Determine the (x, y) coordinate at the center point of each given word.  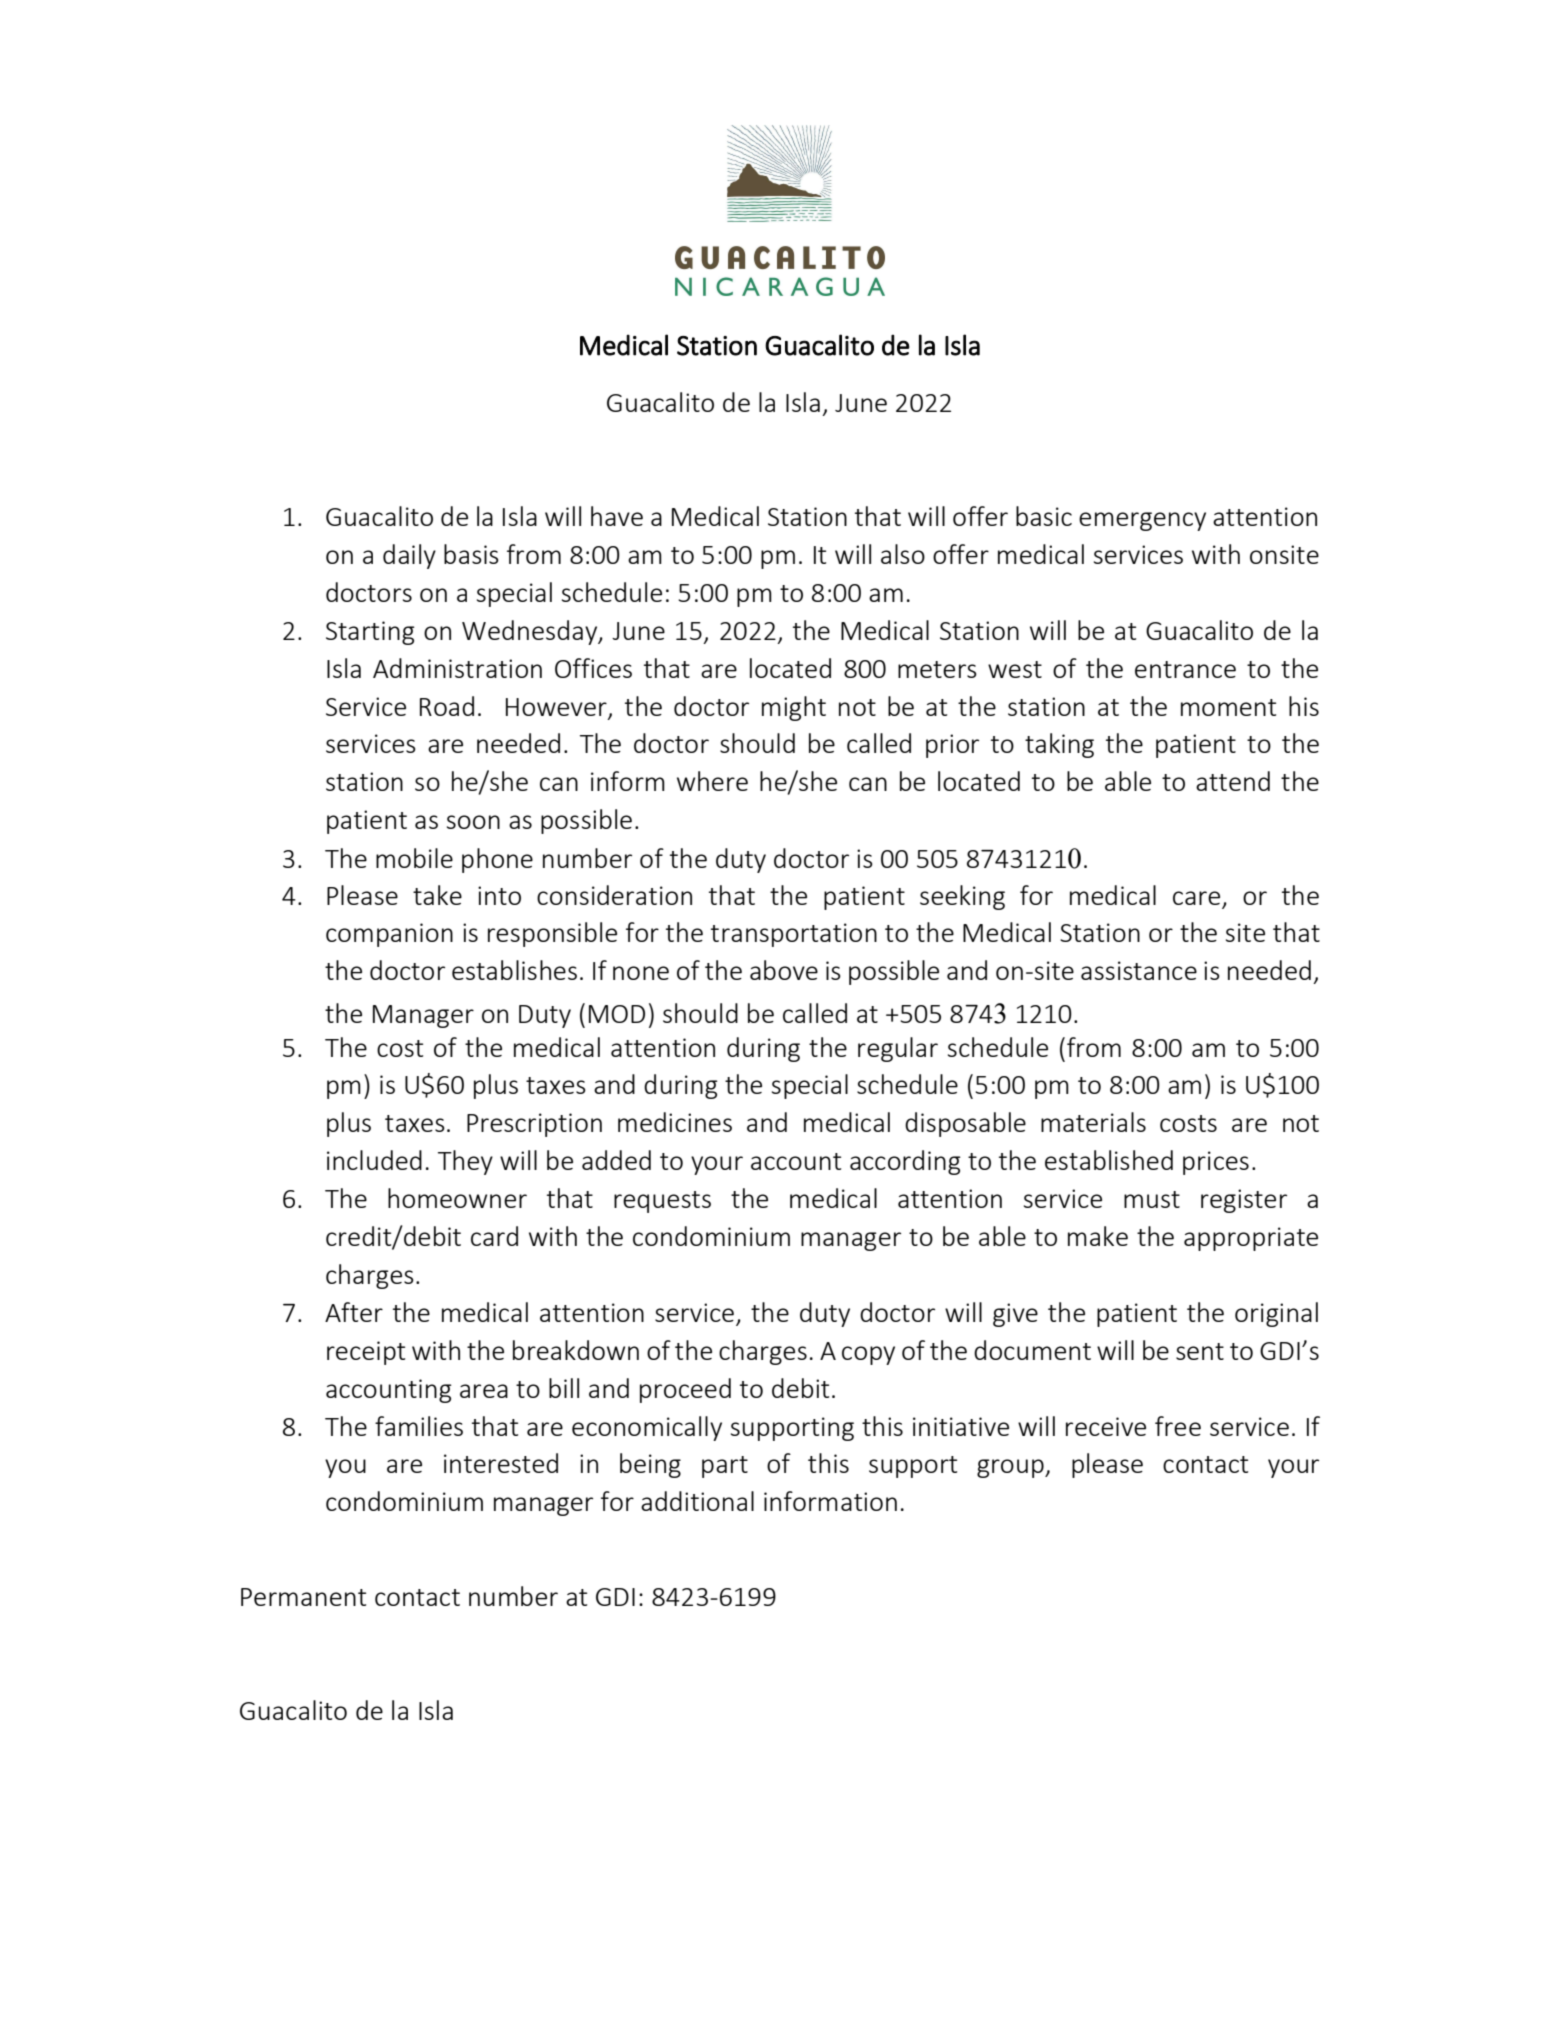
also (903, 554)
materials (1093, 1122)
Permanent (303, 1597)
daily (409, 556)
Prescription (534, 1125)
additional (697, 1501)
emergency (1142, 521)
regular (898, 1049)
